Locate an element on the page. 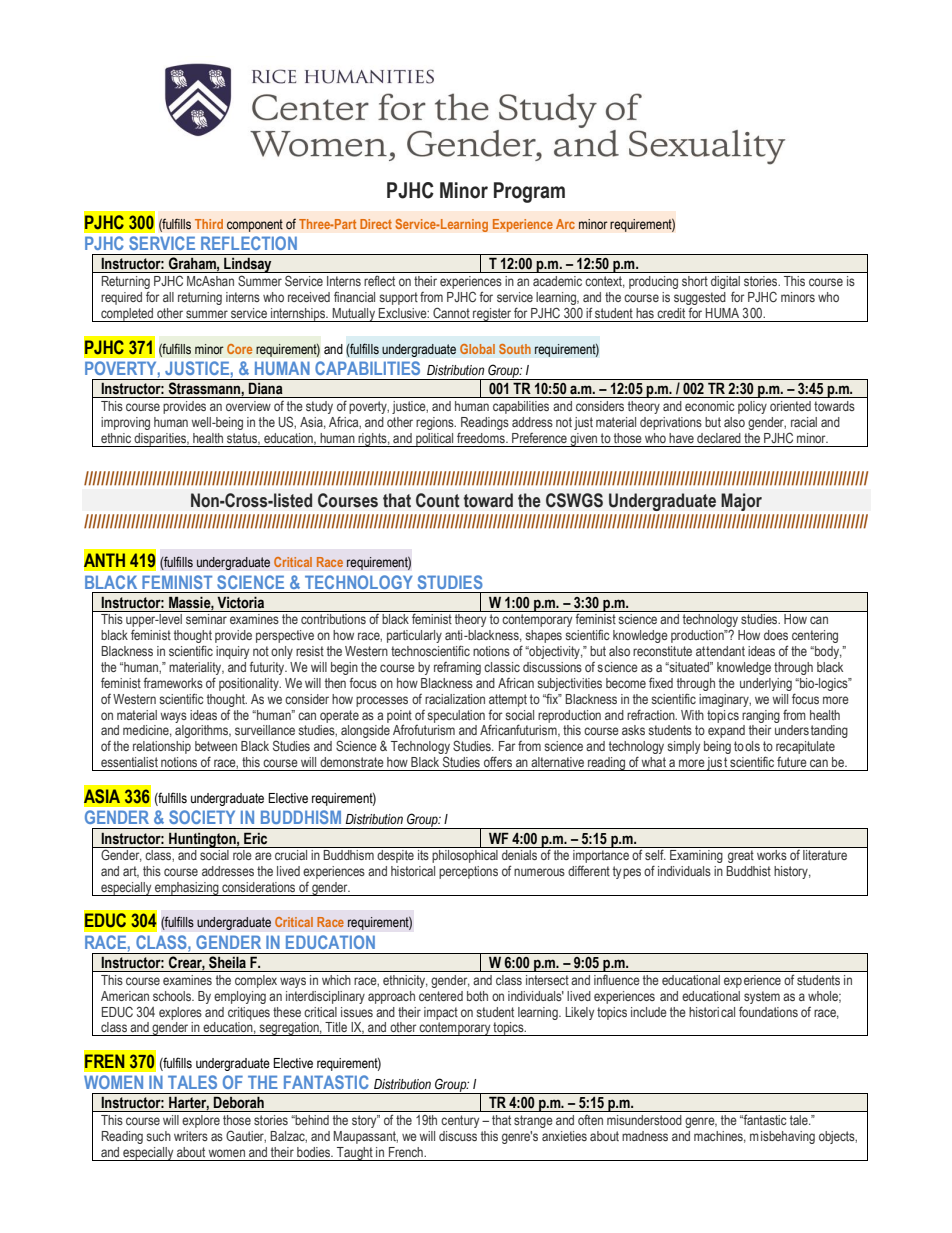 This image has height=1233, width=952. Program is located at coordinates (529, 192).
